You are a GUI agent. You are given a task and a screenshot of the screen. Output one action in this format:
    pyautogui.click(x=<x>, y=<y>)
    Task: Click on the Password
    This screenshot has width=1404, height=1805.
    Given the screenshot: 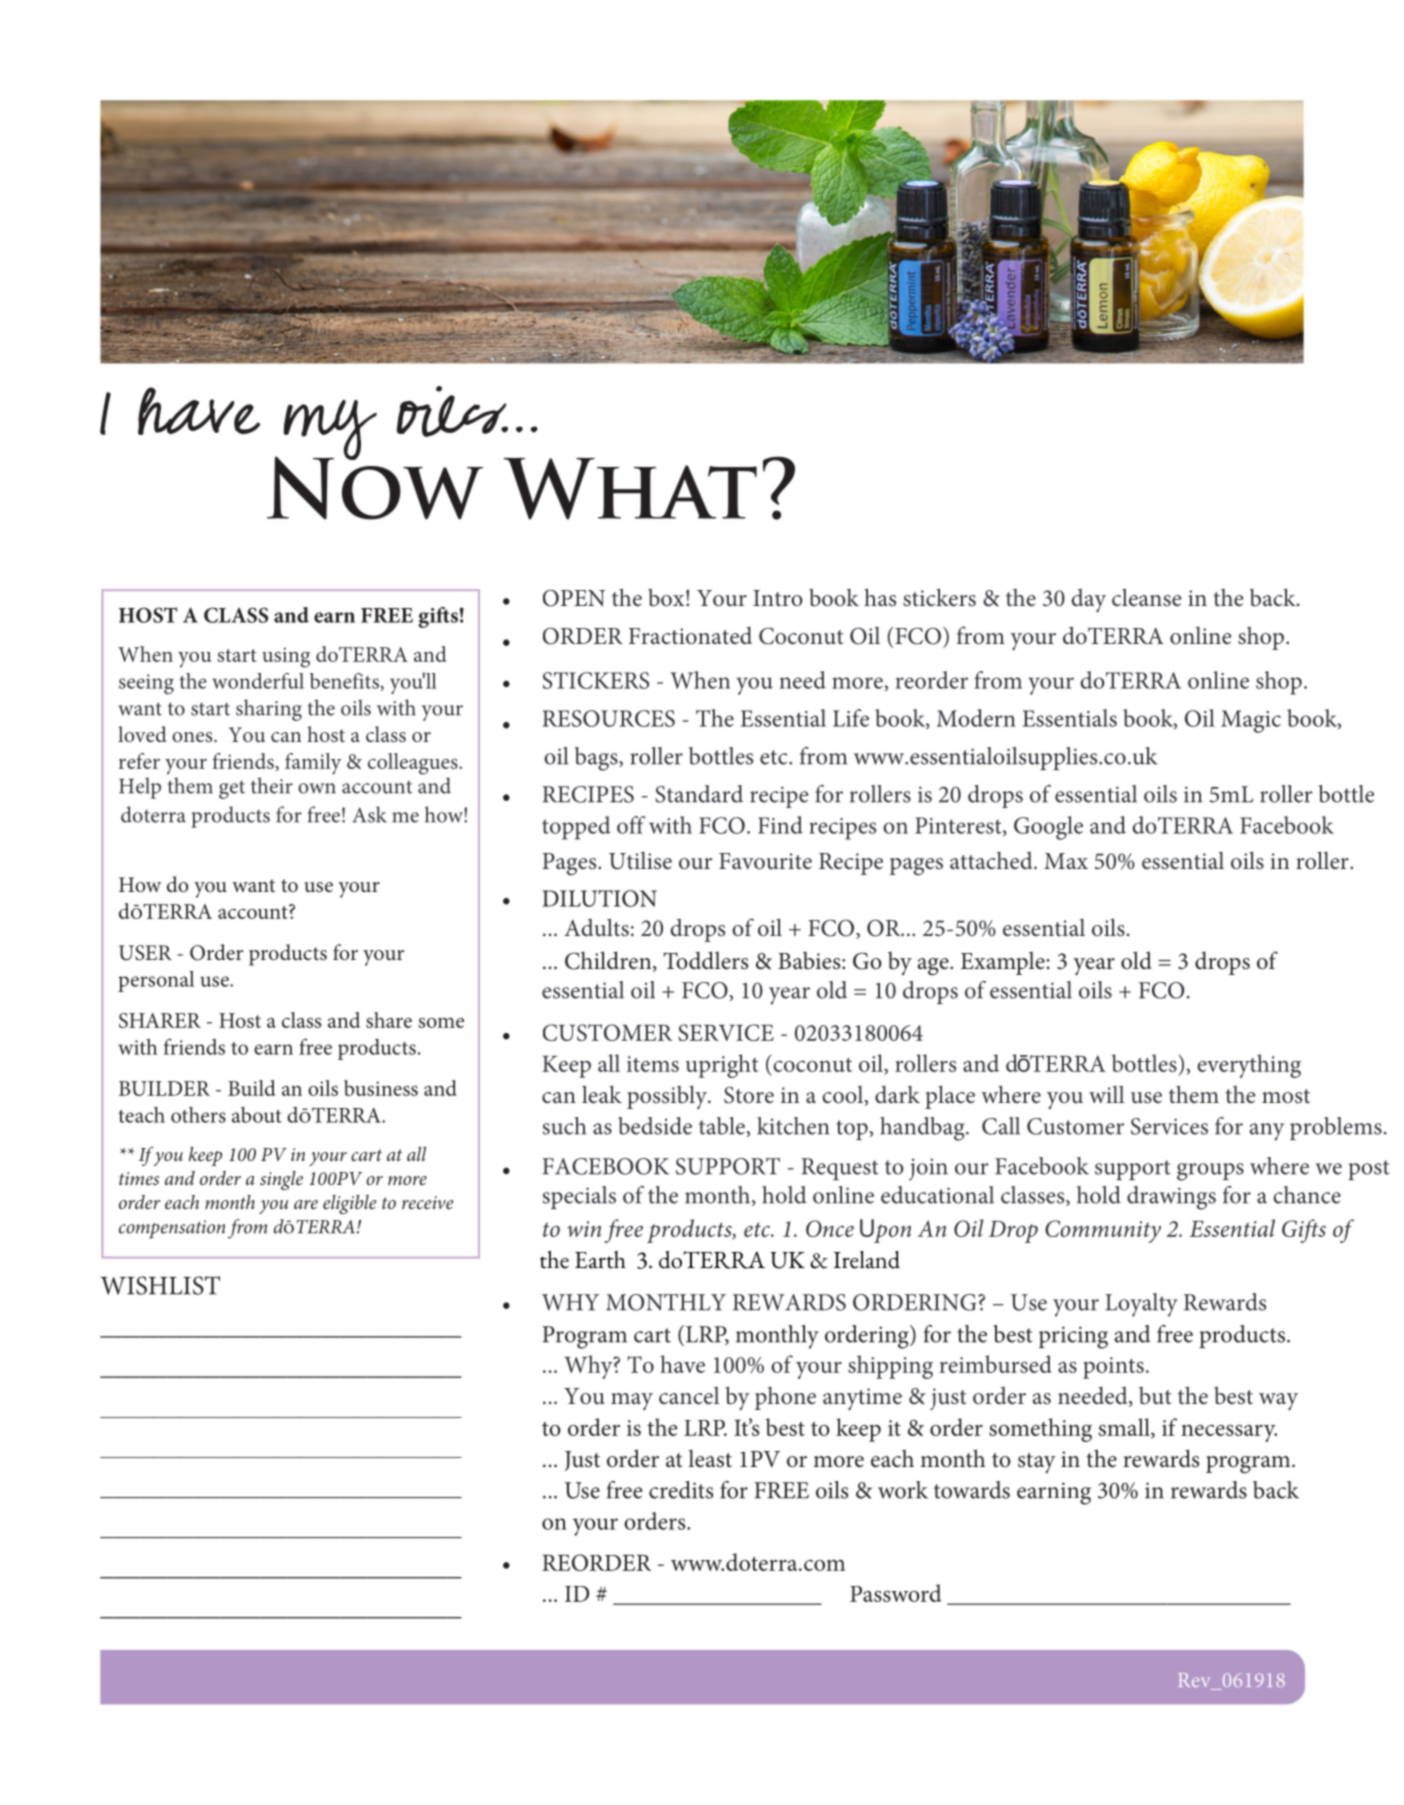 What is the action you would take?
    pyautogui.click(x=896, y=1593)
